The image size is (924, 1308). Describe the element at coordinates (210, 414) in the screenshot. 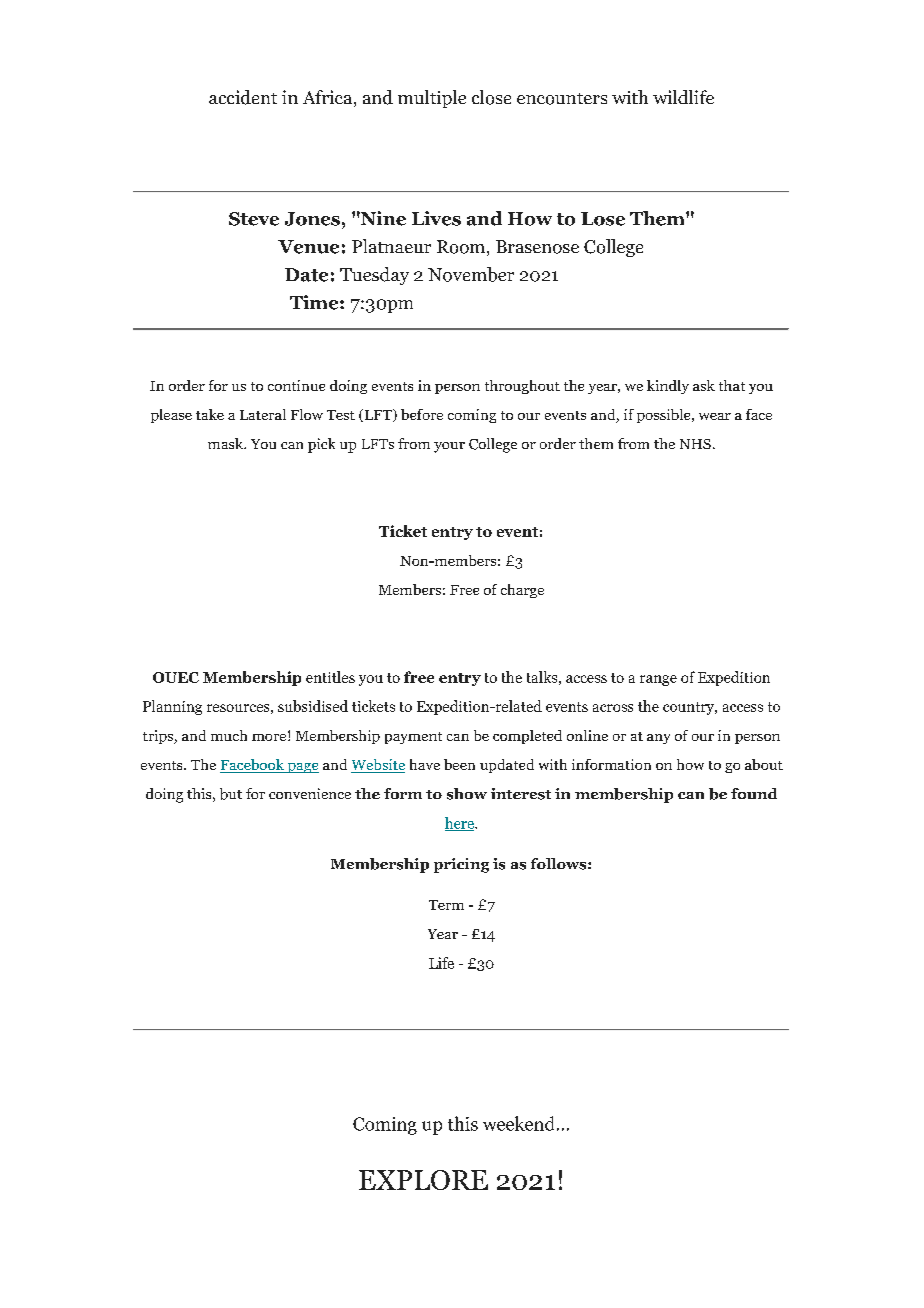

I see `take` at that location.
